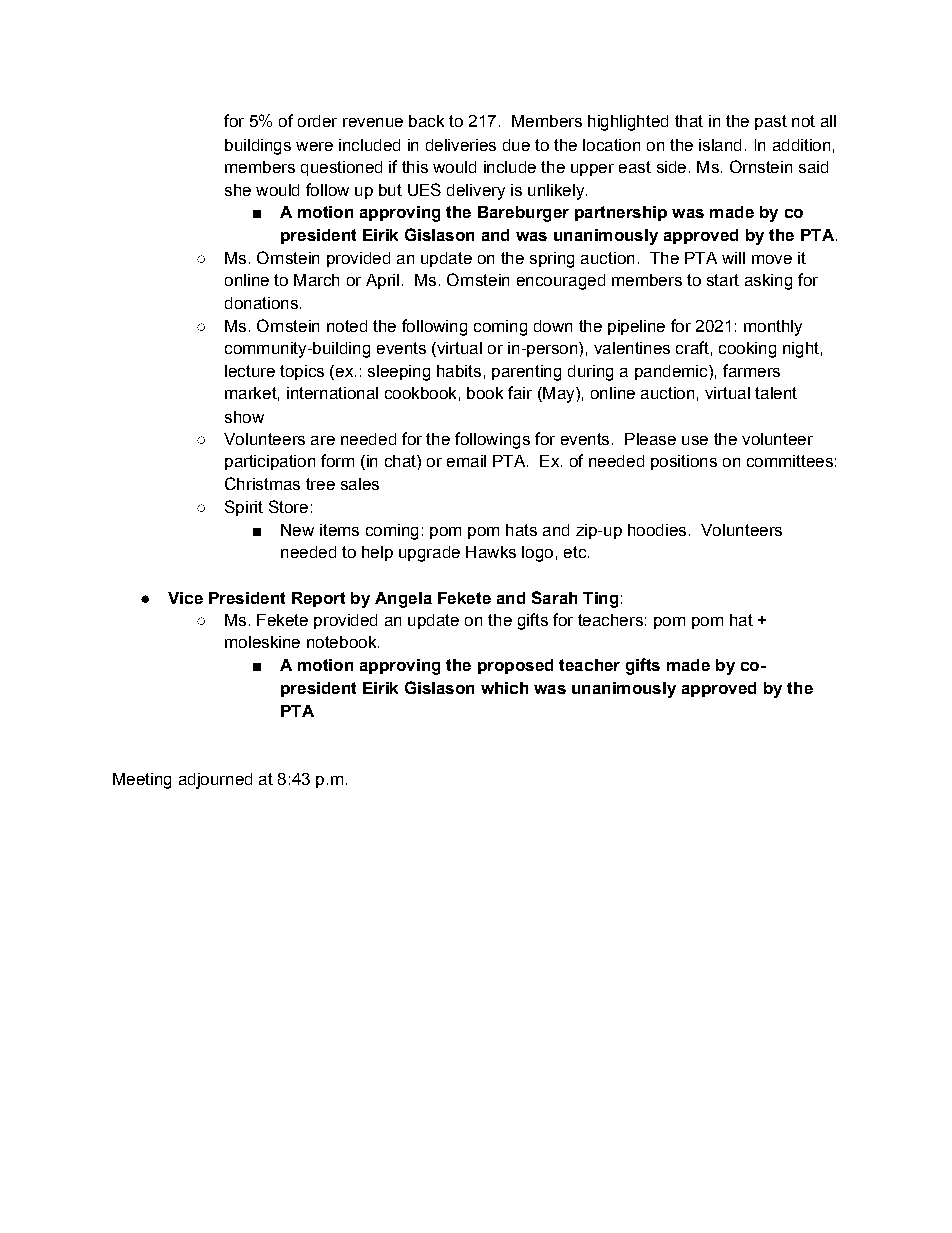 Image resolution: width=952 pixels, height=1233 pixels. I want to click on were, so click(314, 146).
